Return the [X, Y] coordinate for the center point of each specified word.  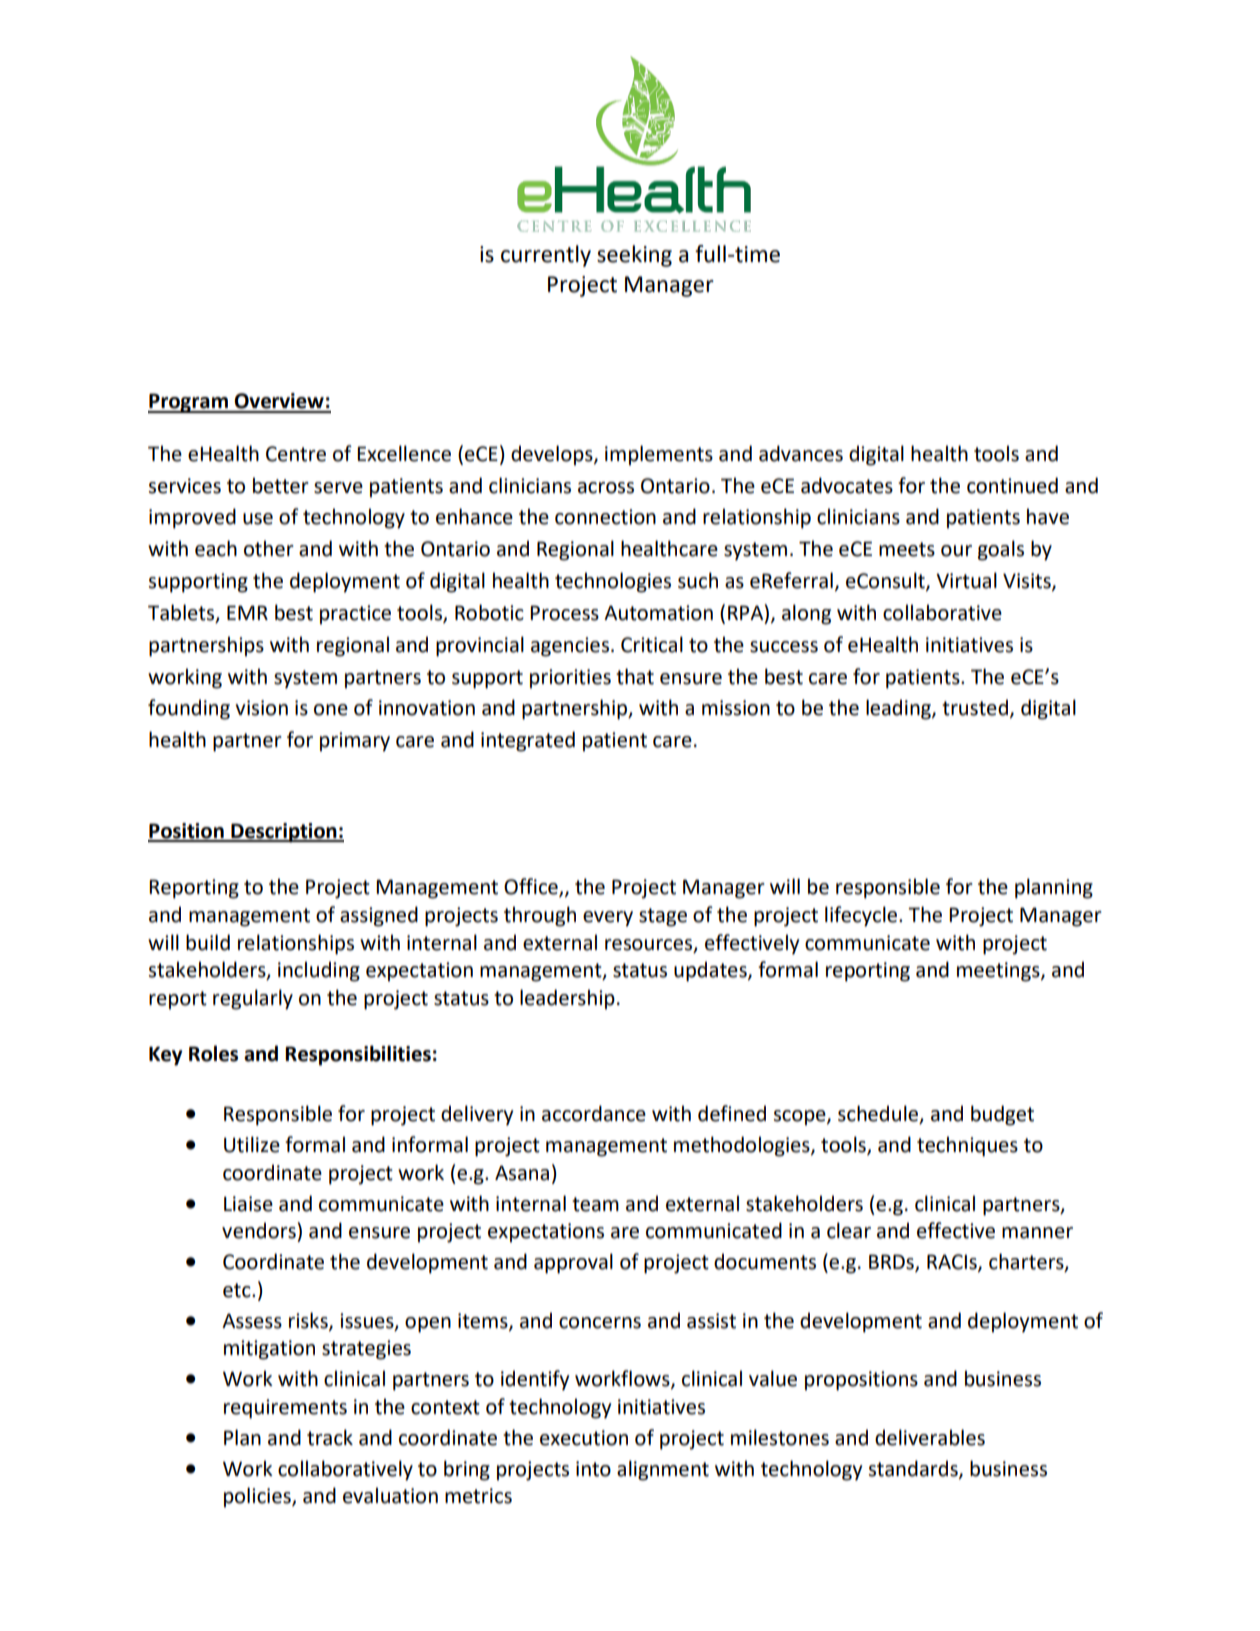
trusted [975, 707]
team [595, 1204]
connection [605, 517]
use [258, 519]
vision [261, 708]
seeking [634, 256]
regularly [253, 999]
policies [258, 1497]
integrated [528, 741]
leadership [567, 999]
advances [801, 453]
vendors [259, 1230]
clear [849, 1230]
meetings [999, 972]
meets [907, 549]
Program [189, 403]
